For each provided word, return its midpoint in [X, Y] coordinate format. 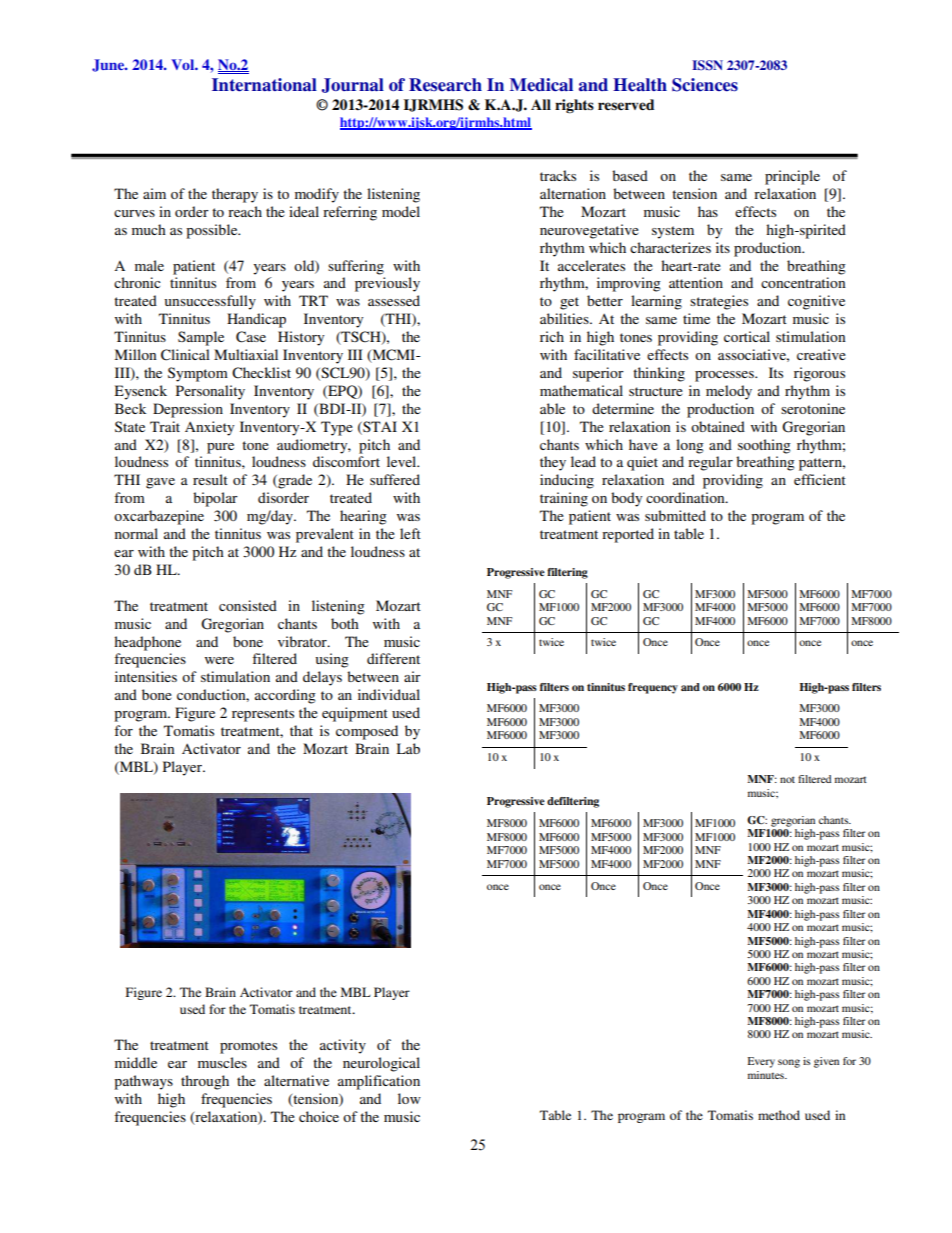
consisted [248, 605]
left [410, 533]
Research [445, 85]
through [205, 1082]
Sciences [705, 85]
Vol [183, 64]
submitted [675, 515]
